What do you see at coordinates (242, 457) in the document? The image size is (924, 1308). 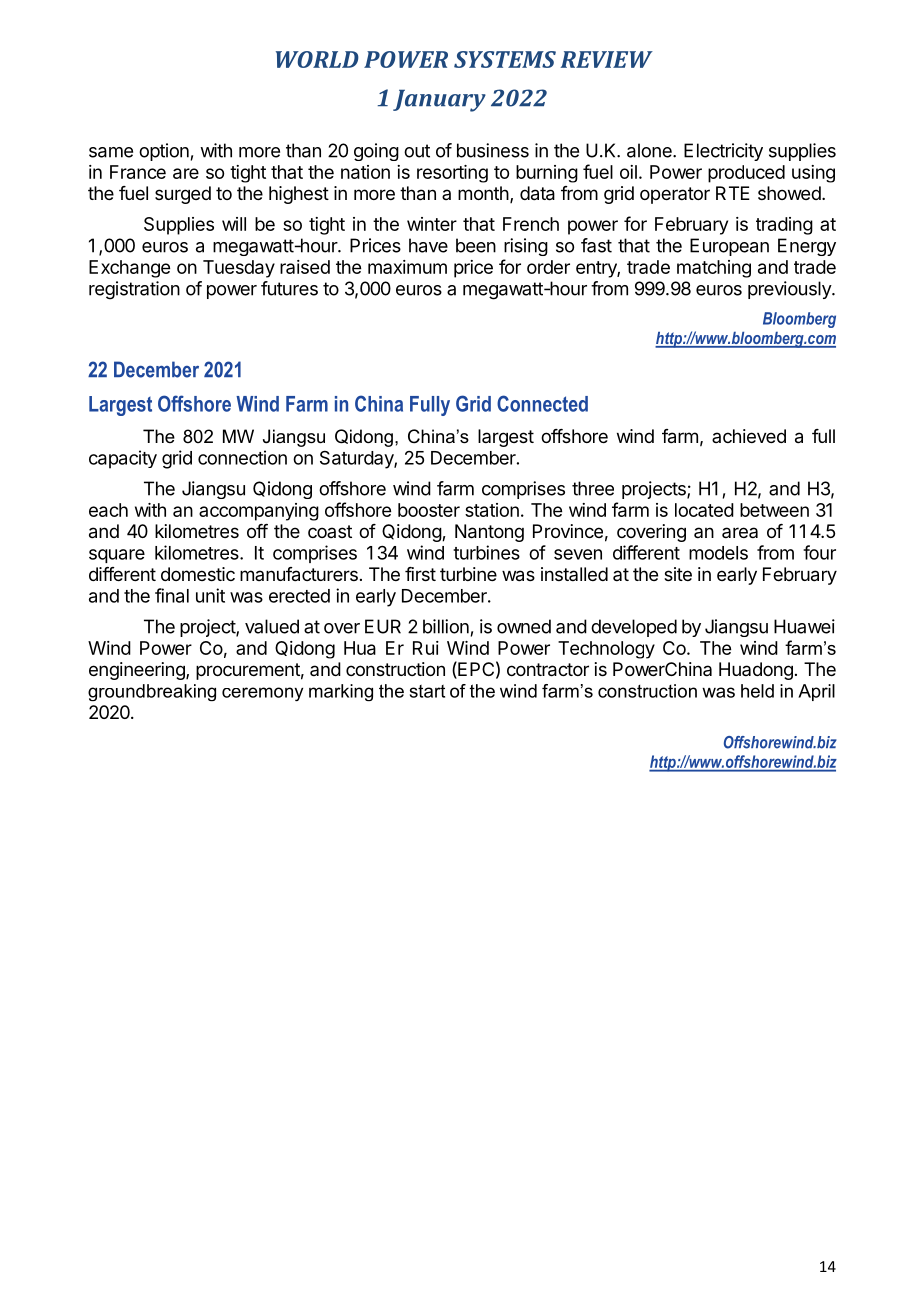 I see `connection` at bounding box center [242, 457].
